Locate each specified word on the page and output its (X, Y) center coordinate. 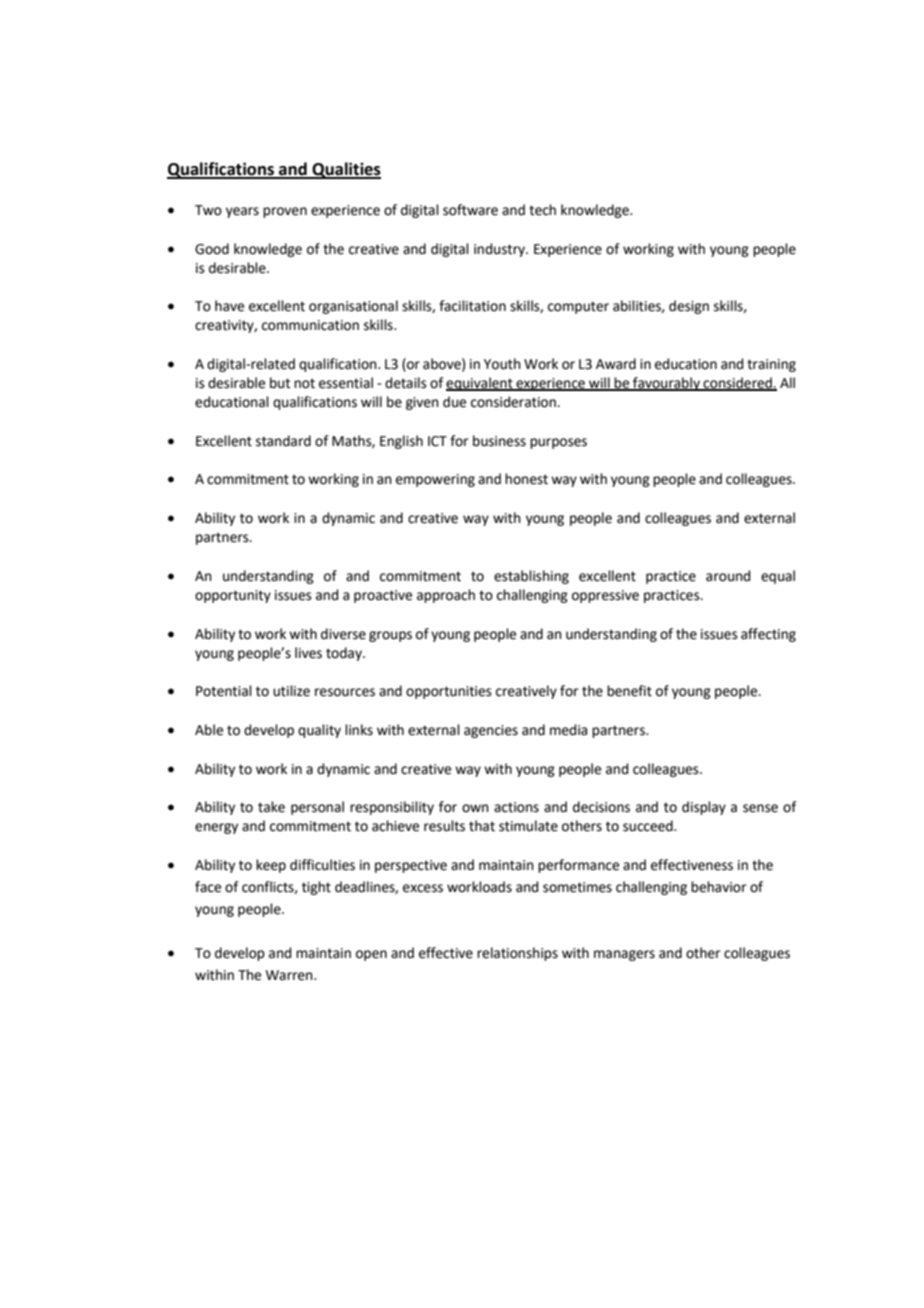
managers (624, 955)
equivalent (480, 384)
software (470, 210)
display (704, 808)
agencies (491, 731)
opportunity (233, 596)
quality (319, 731)
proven (285, 212)
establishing (531, 577)
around (728, 576)
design (689, 307)
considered (737, 383)
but (280, 383)
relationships (517, 954)
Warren (290, 975)
